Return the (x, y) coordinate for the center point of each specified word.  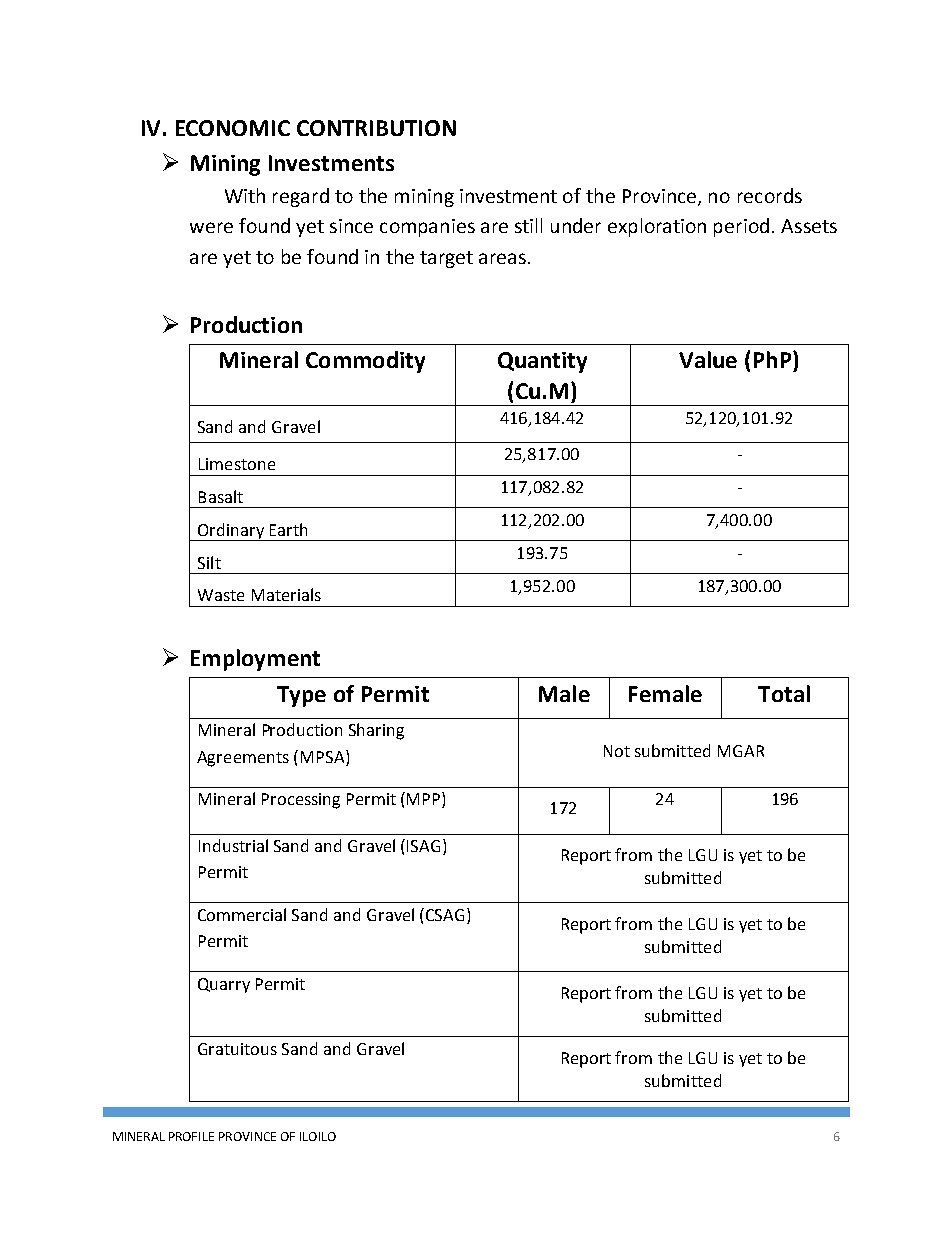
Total (784, 693)
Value (708, 359)
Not (617, 751)
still (528, 225)
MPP (425, 800)
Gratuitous (237, 1049)
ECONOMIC (233, 128)
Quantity (542, 362)
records (770, 195)
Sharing (376, 731)
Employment (255, 660)
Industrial (233, 845)
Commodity (365, 362)
